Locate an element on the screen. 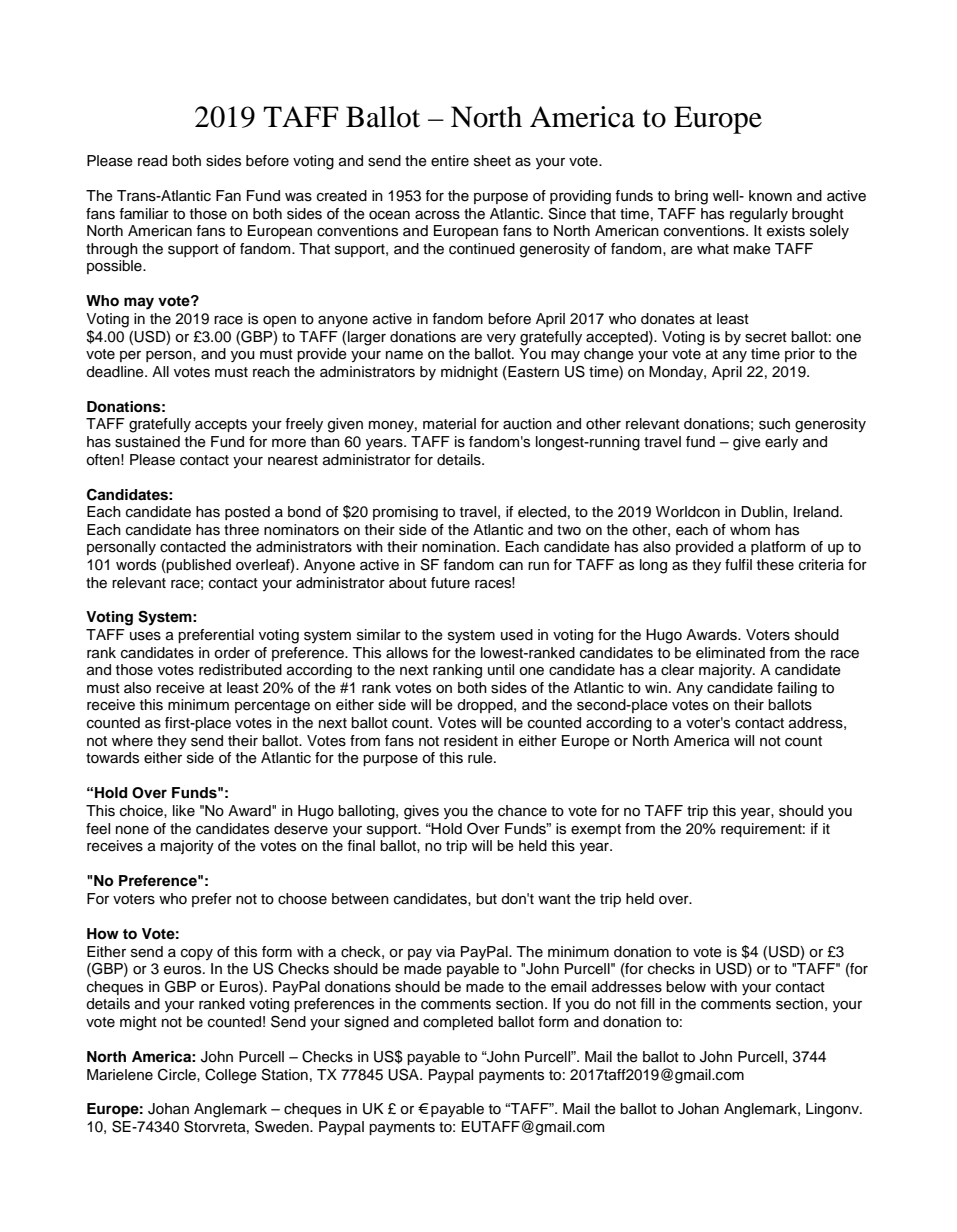 The image size is (957, 1232). regularly is located at coordinates (759, 215).
